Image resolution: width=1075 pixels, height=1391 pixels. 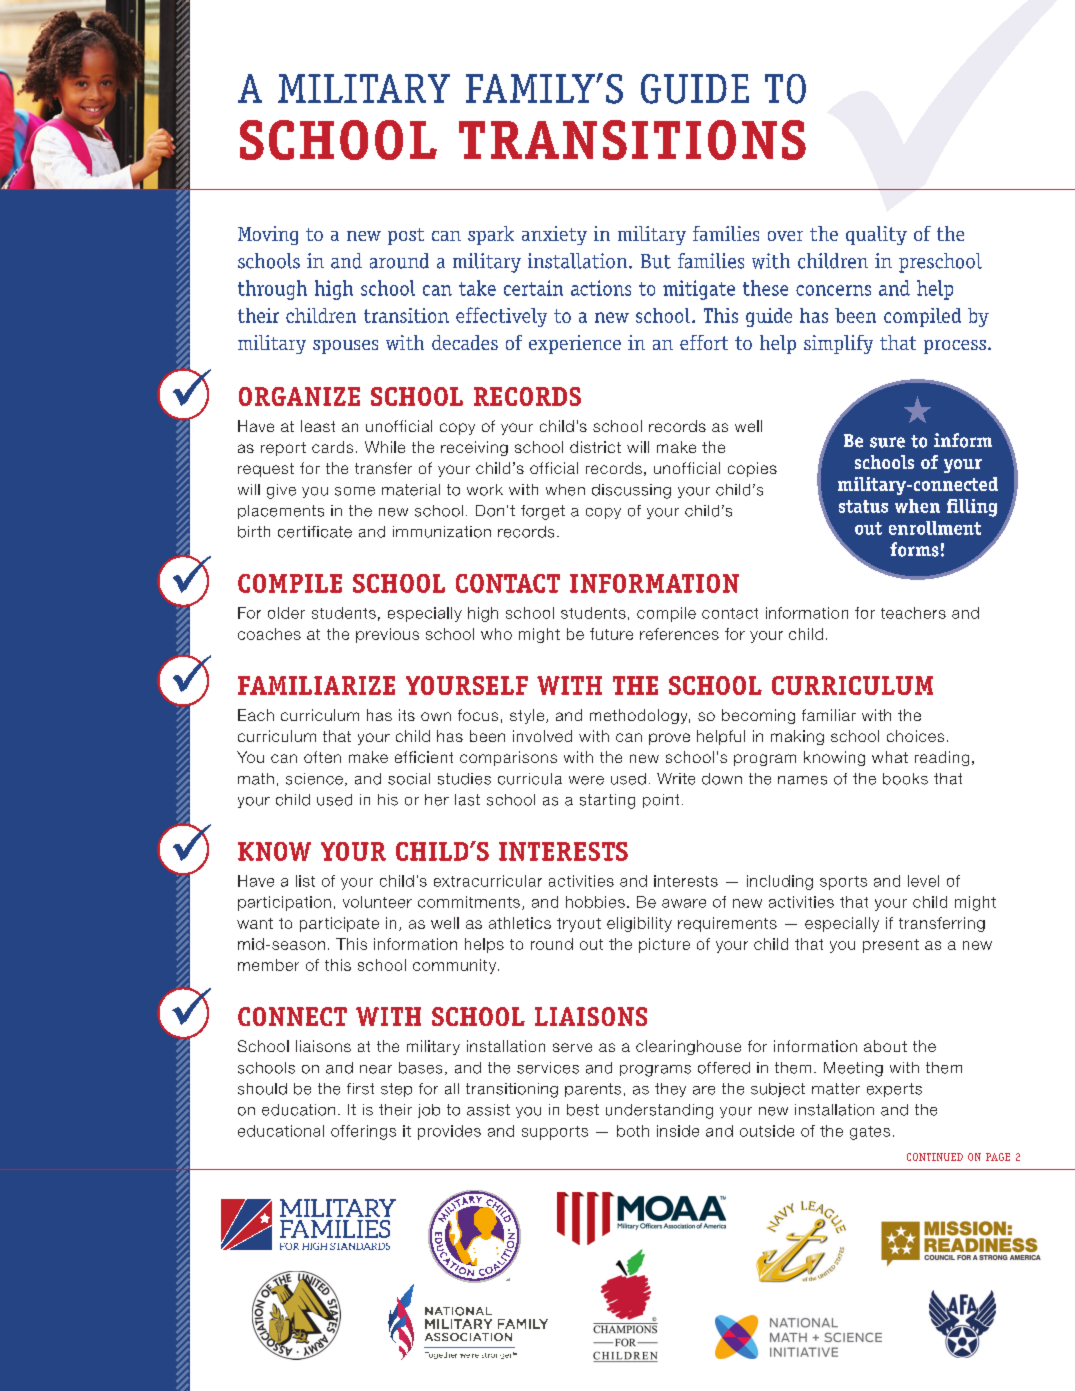 What do you see at coordinates (631, 491) in the screenshot?
I see `discussing` at bounding box center [631, 491].
